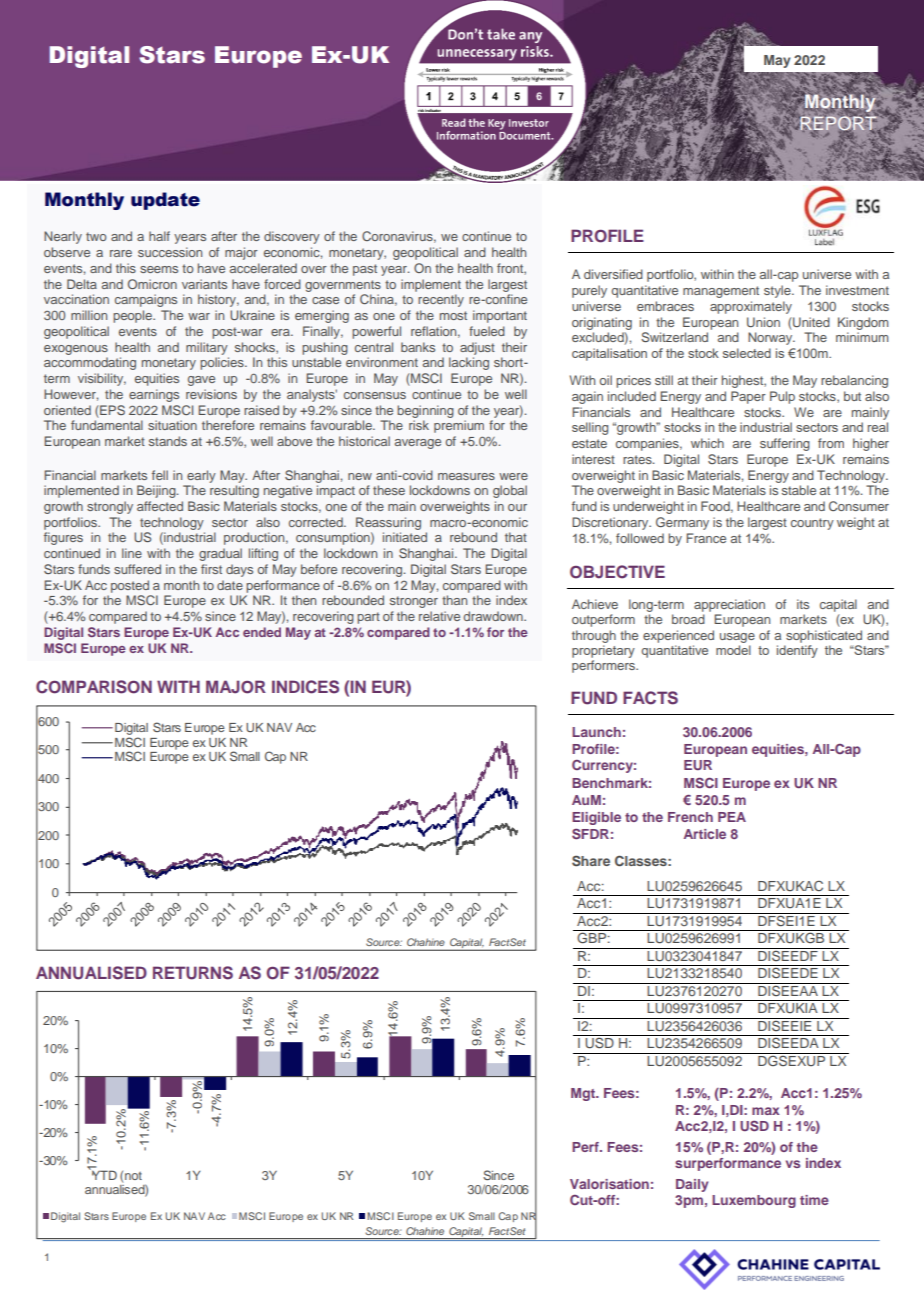 This image has width=924, height=1307. I want to click on lacking, so click(469, 363).
